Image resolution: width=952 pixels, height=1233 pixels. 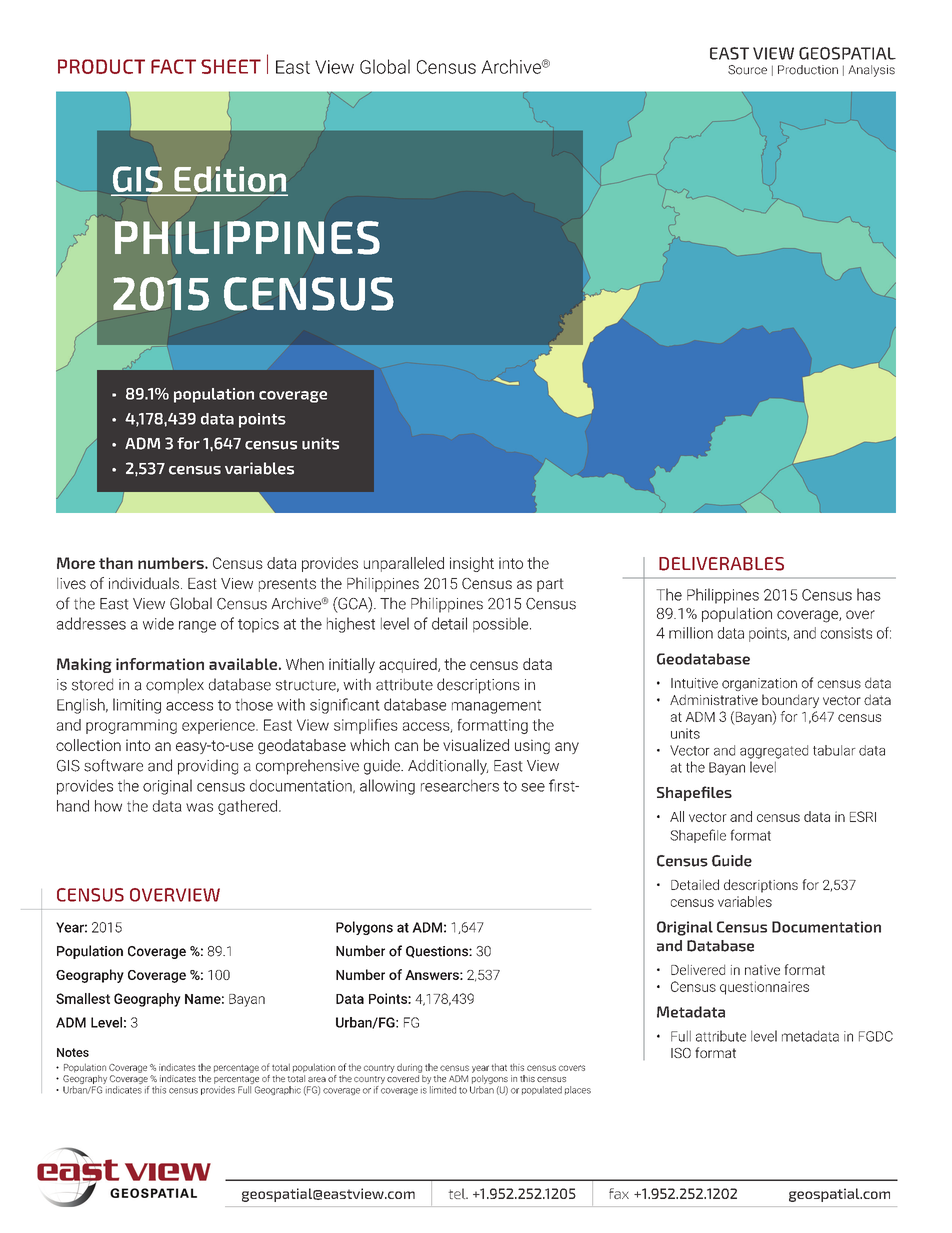 What do you see at coordinates (846, 633) in the document?
I see `consists` at bounding box center [846, 633].
